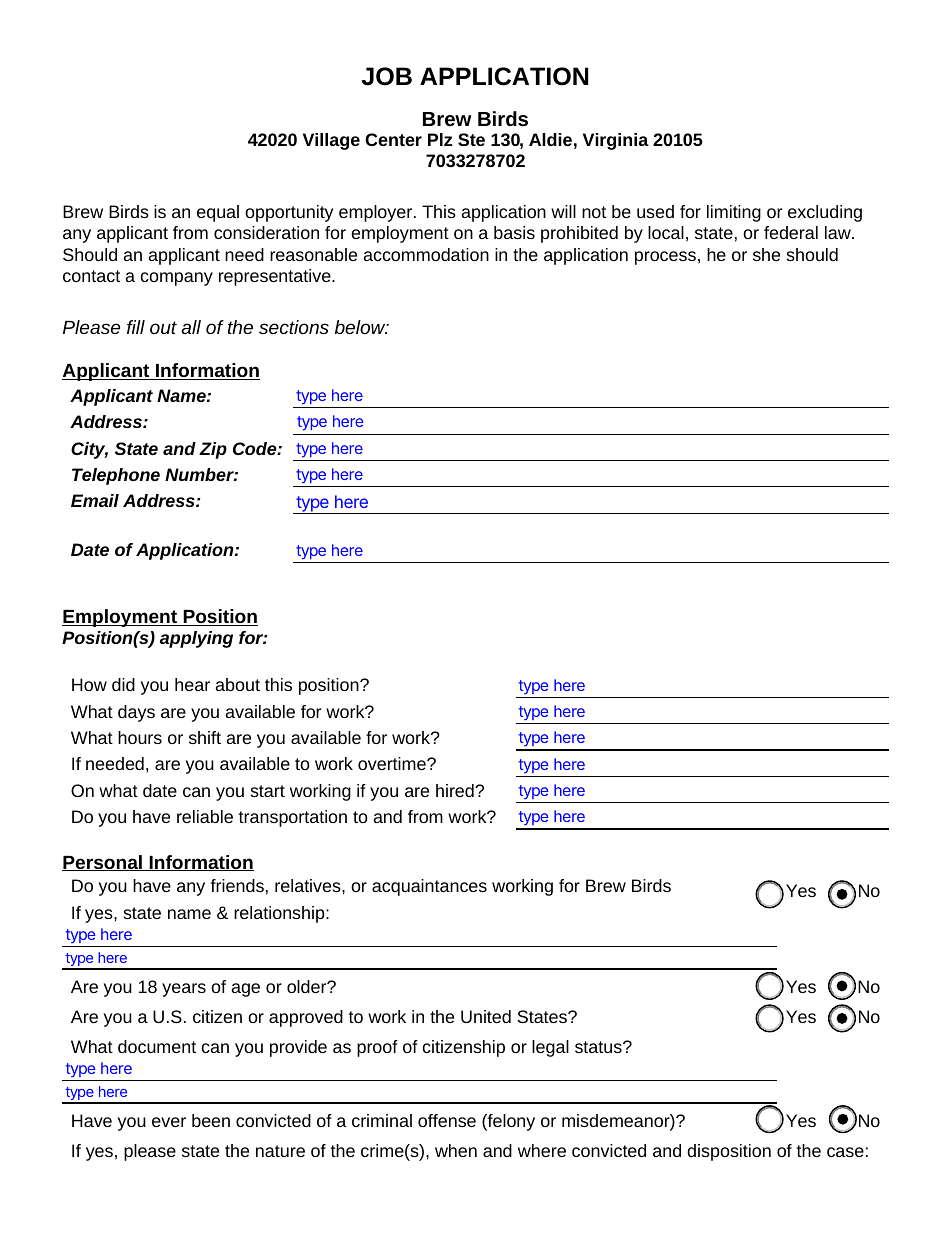 This screenshot has height=1233, width=952. Describe the element at coordinates (196, 639) in the screenshot. I see `applying` at that location.
